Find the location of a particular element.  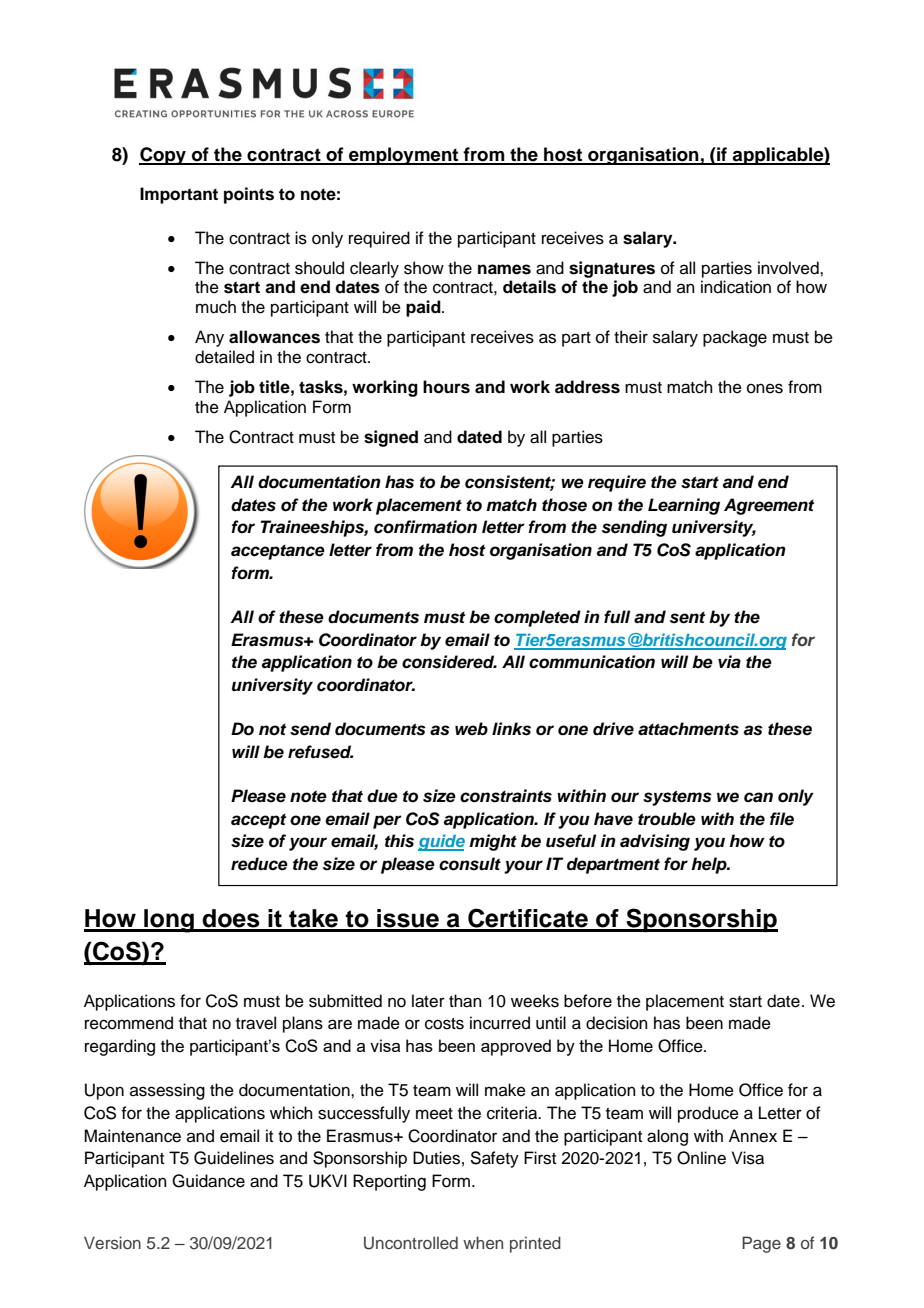

indication is located at coordinates (736, 287).
